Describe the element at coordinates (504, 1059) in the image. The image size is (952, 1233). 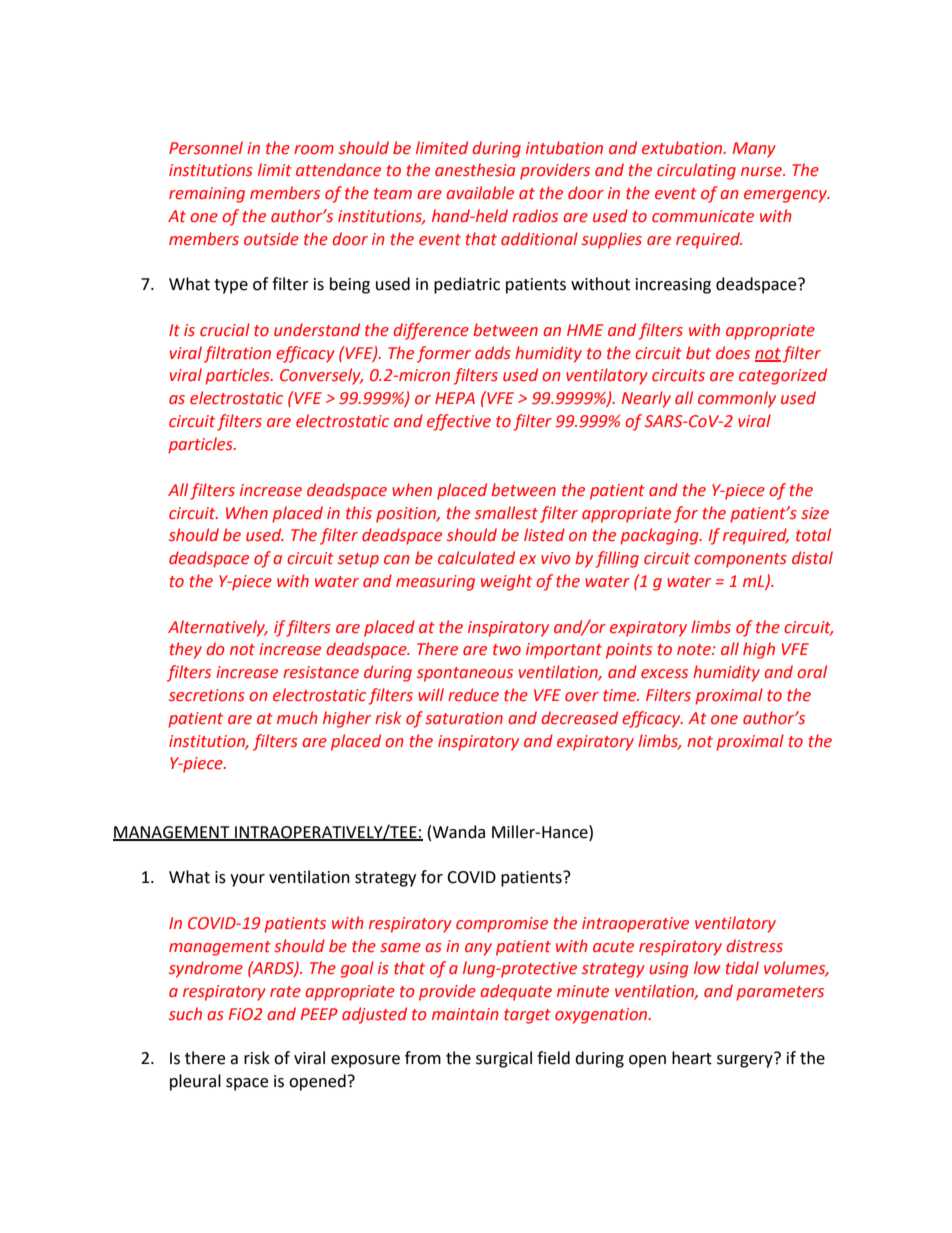
I see `surgical` at that location.
